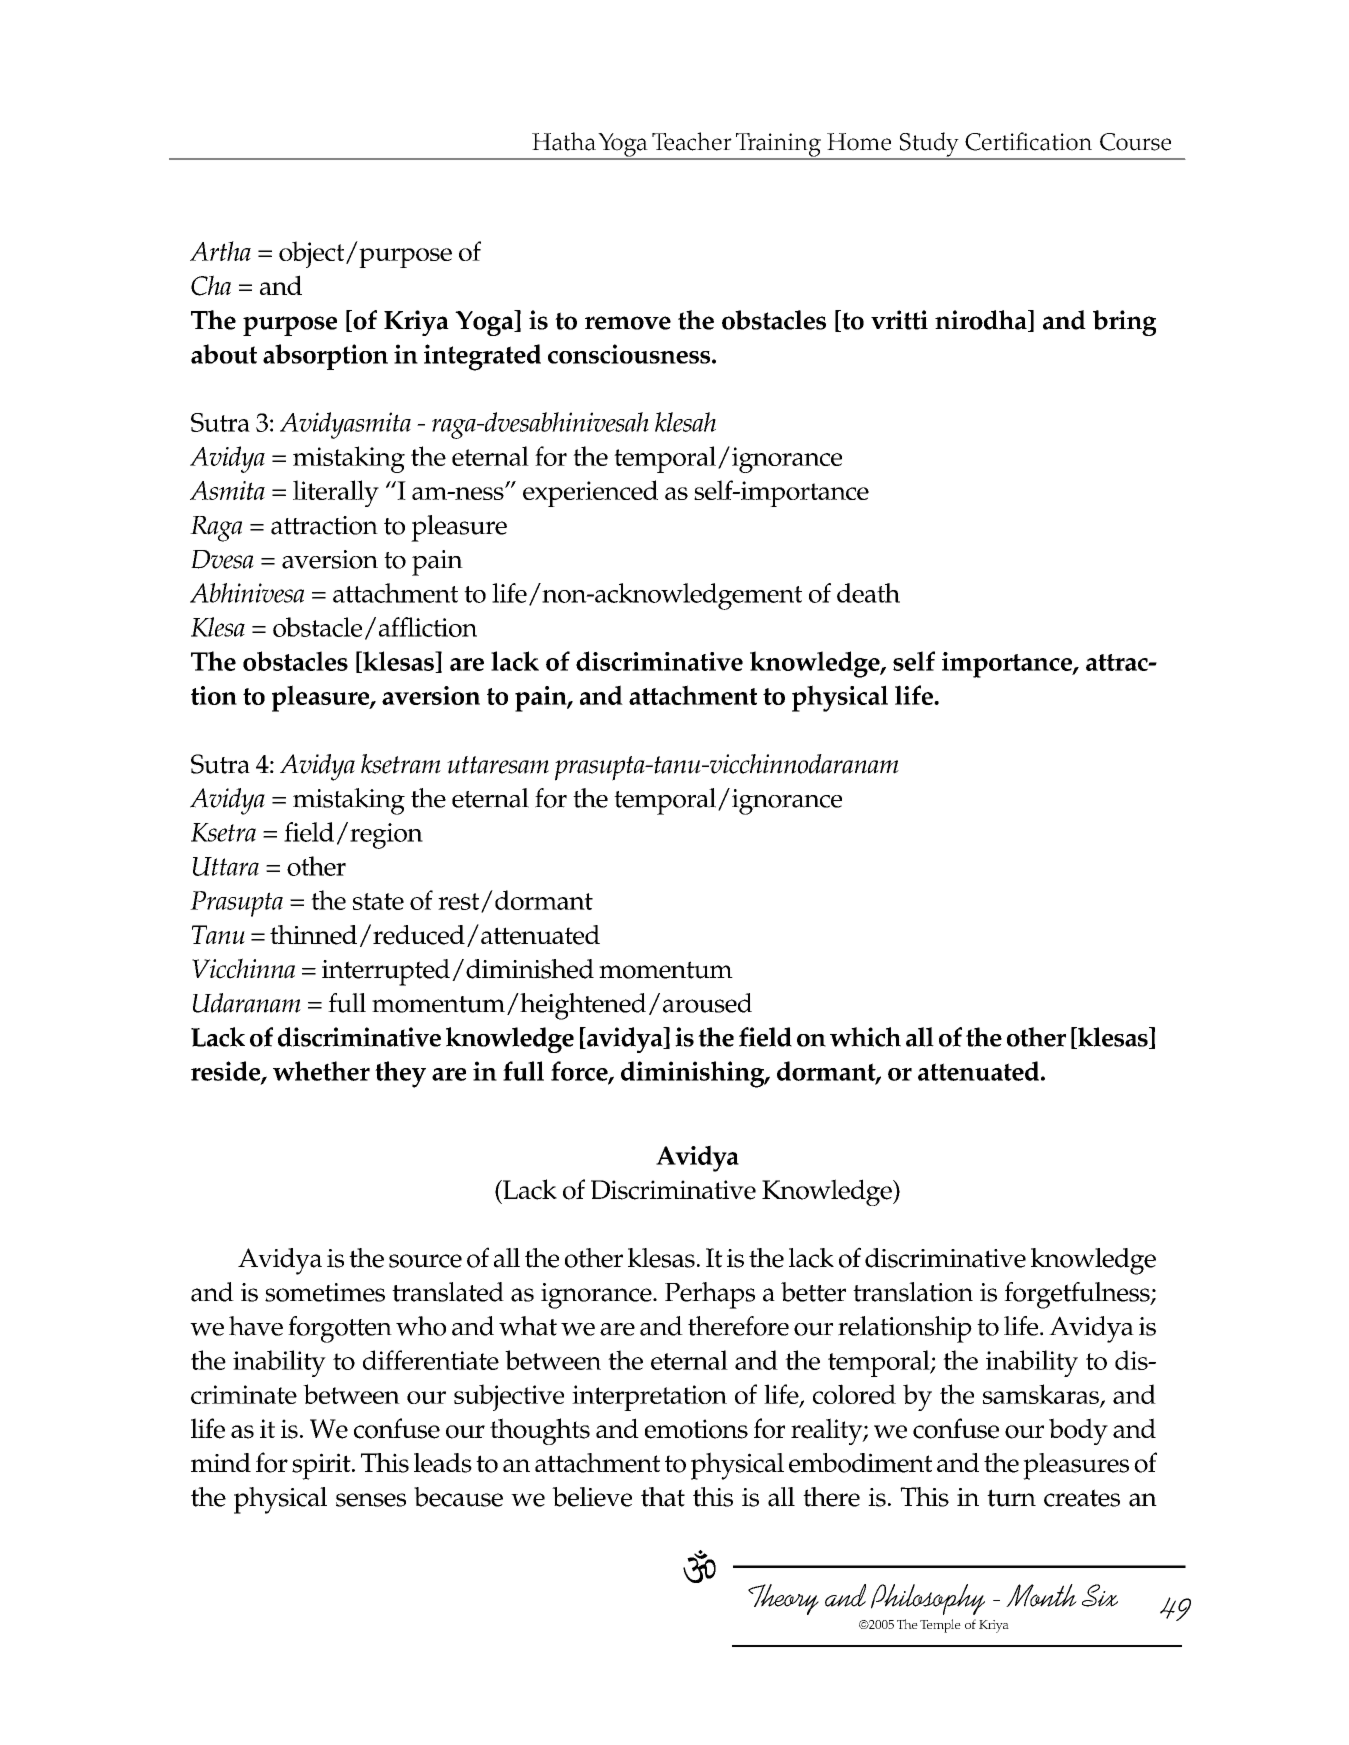  Describe the element at coordinates (982, 321) in the image. I see `nirodha` at that location.
